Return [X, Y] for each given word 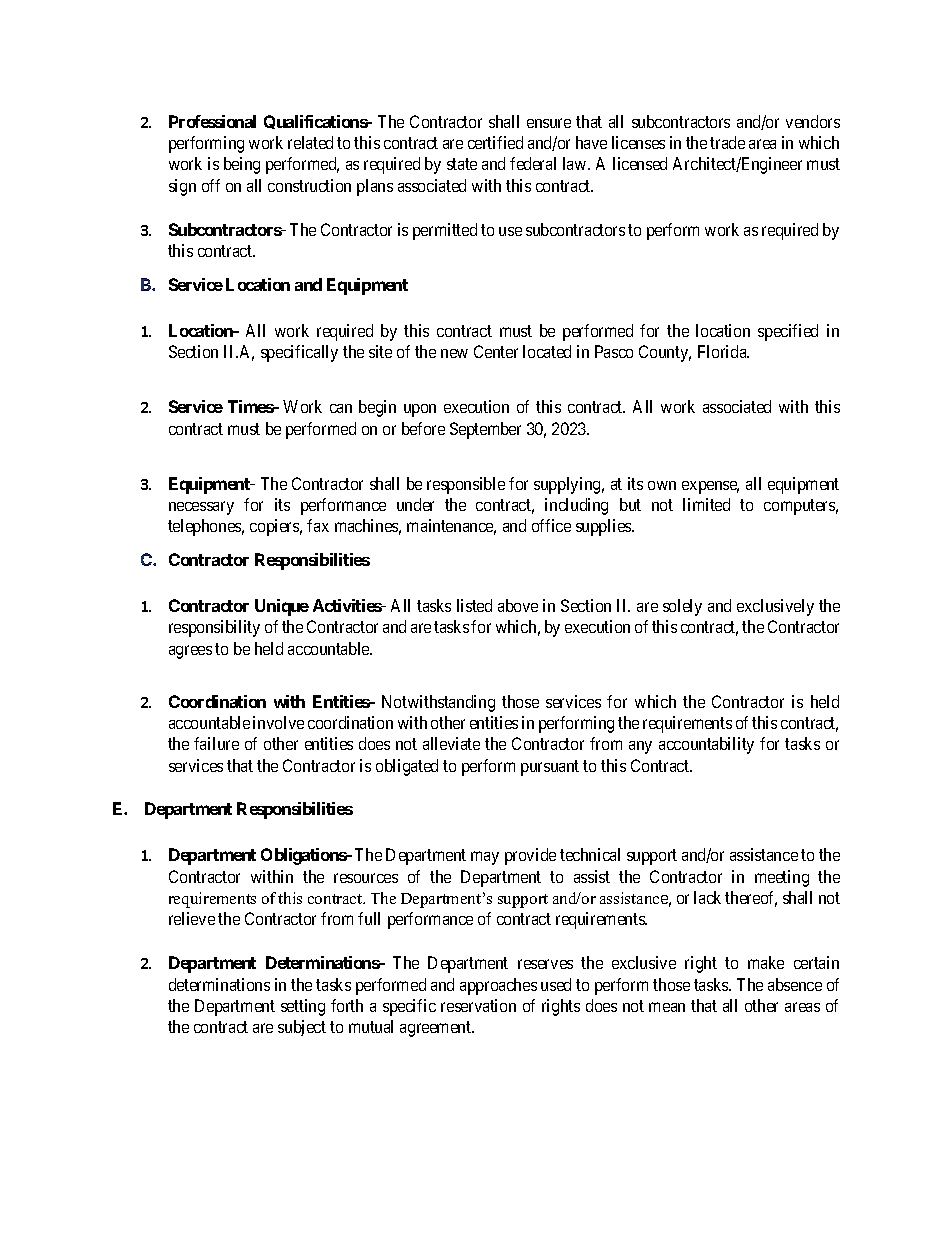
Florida [723, 351]
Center [496, 351]
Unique [282, 607]
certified [495, 142]
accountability [706, 745]
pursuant [550, 768]
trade [727, 142]
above [518, 605]
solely [682, 607]
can [341, 408]
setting [303, 1007]
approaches [498, 986]
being [242, 165]
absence [795, 984]
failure [216, 743]
